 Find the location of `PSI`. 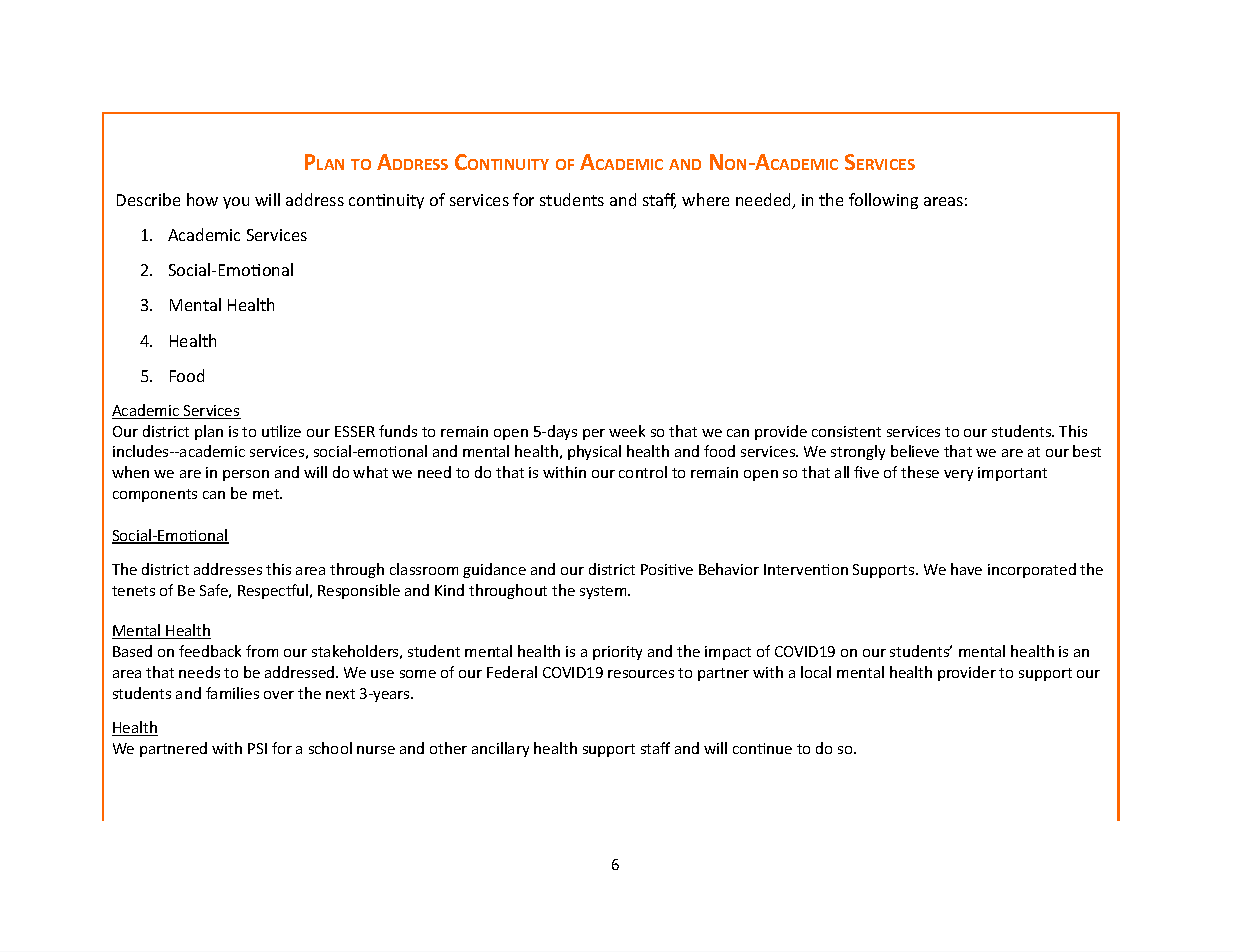

PSI is located at coordinates (257, 748).
